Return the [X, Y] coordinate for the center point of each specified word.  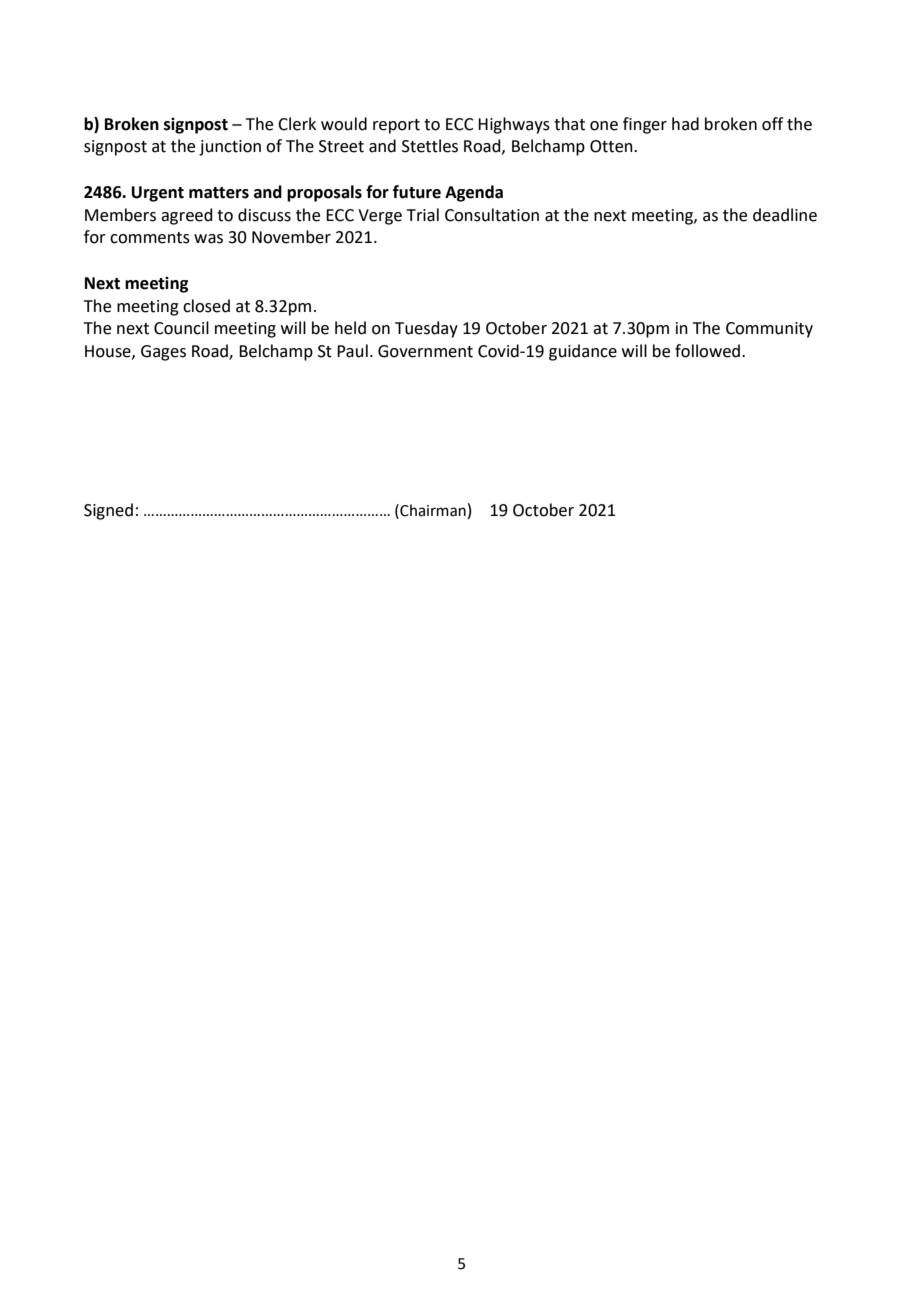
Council [181, 328]
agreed [187, 216]
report [396, 126]
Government [425, 351]
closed [206, 306]
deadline [785, 215]
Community [769, 330]
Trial [423, 215]
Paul [352, 351]
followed [709, 351]
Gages [163, 353]
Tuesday [426, 329]
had [685, 124]
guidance [583, 352]
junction [230, 148]
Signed [108, 511]
